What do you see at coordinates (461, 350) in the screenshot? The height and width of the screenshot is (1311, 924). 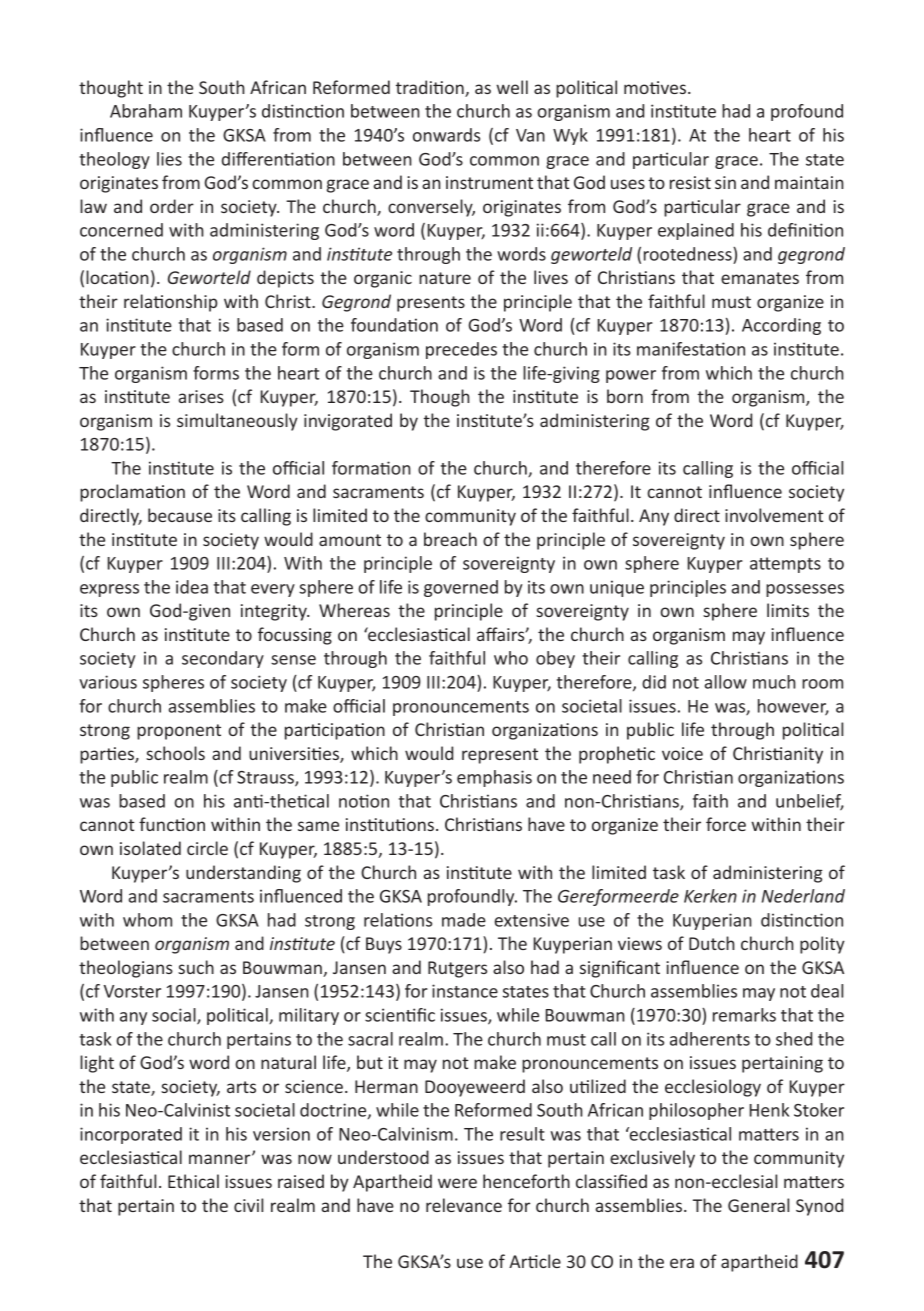 I see `precedes` at bounding box center [461, 350].
